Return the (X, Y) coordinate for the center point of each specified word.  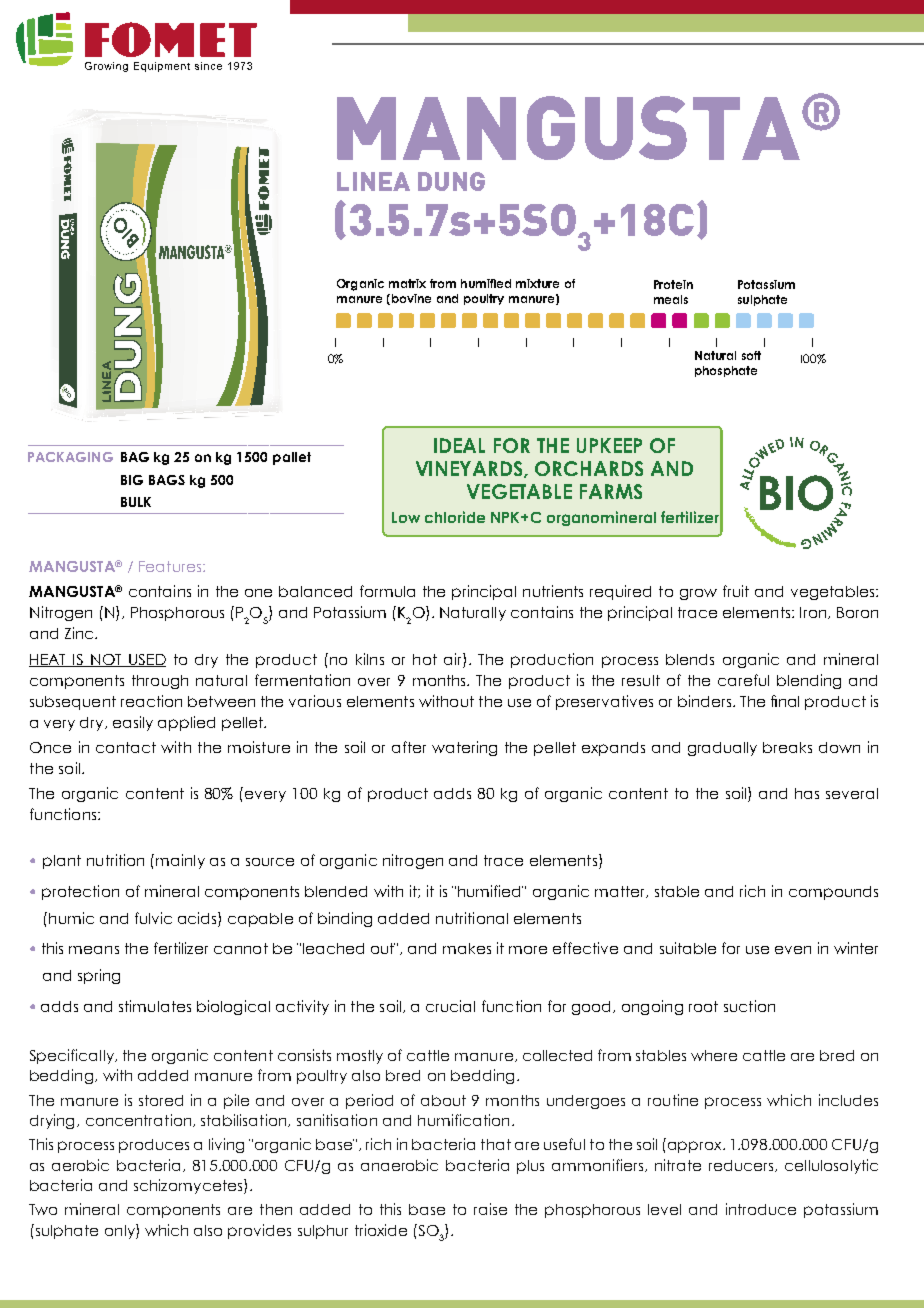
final (785, 701)
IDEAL (459, 445)
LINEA (373, 181)
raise (490, 1209)
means (94, 950)
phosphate (726, 371)
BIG (132, 480)
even (793, 950)
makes (467, 948)
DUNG (451, 181)
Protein (673, 284)
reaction (151, 701)
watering (464, 748)
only (121, 1231)
